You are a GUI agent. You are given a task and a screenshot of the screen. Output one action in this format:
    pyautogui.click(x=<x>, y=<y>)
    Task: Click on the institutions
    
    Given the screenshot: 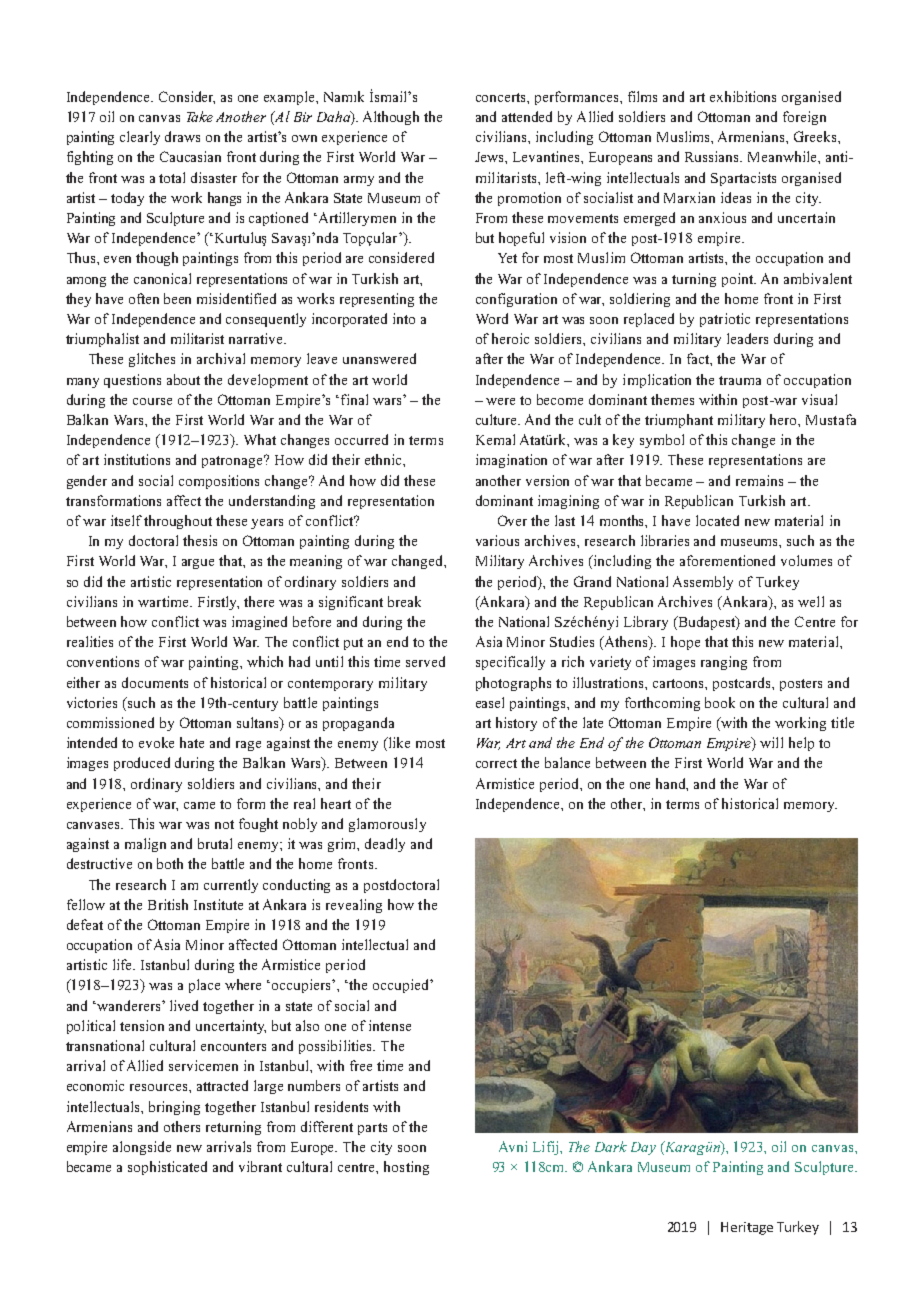 What is the action you would take?
    pyautogui.click(x=137, y=459)
